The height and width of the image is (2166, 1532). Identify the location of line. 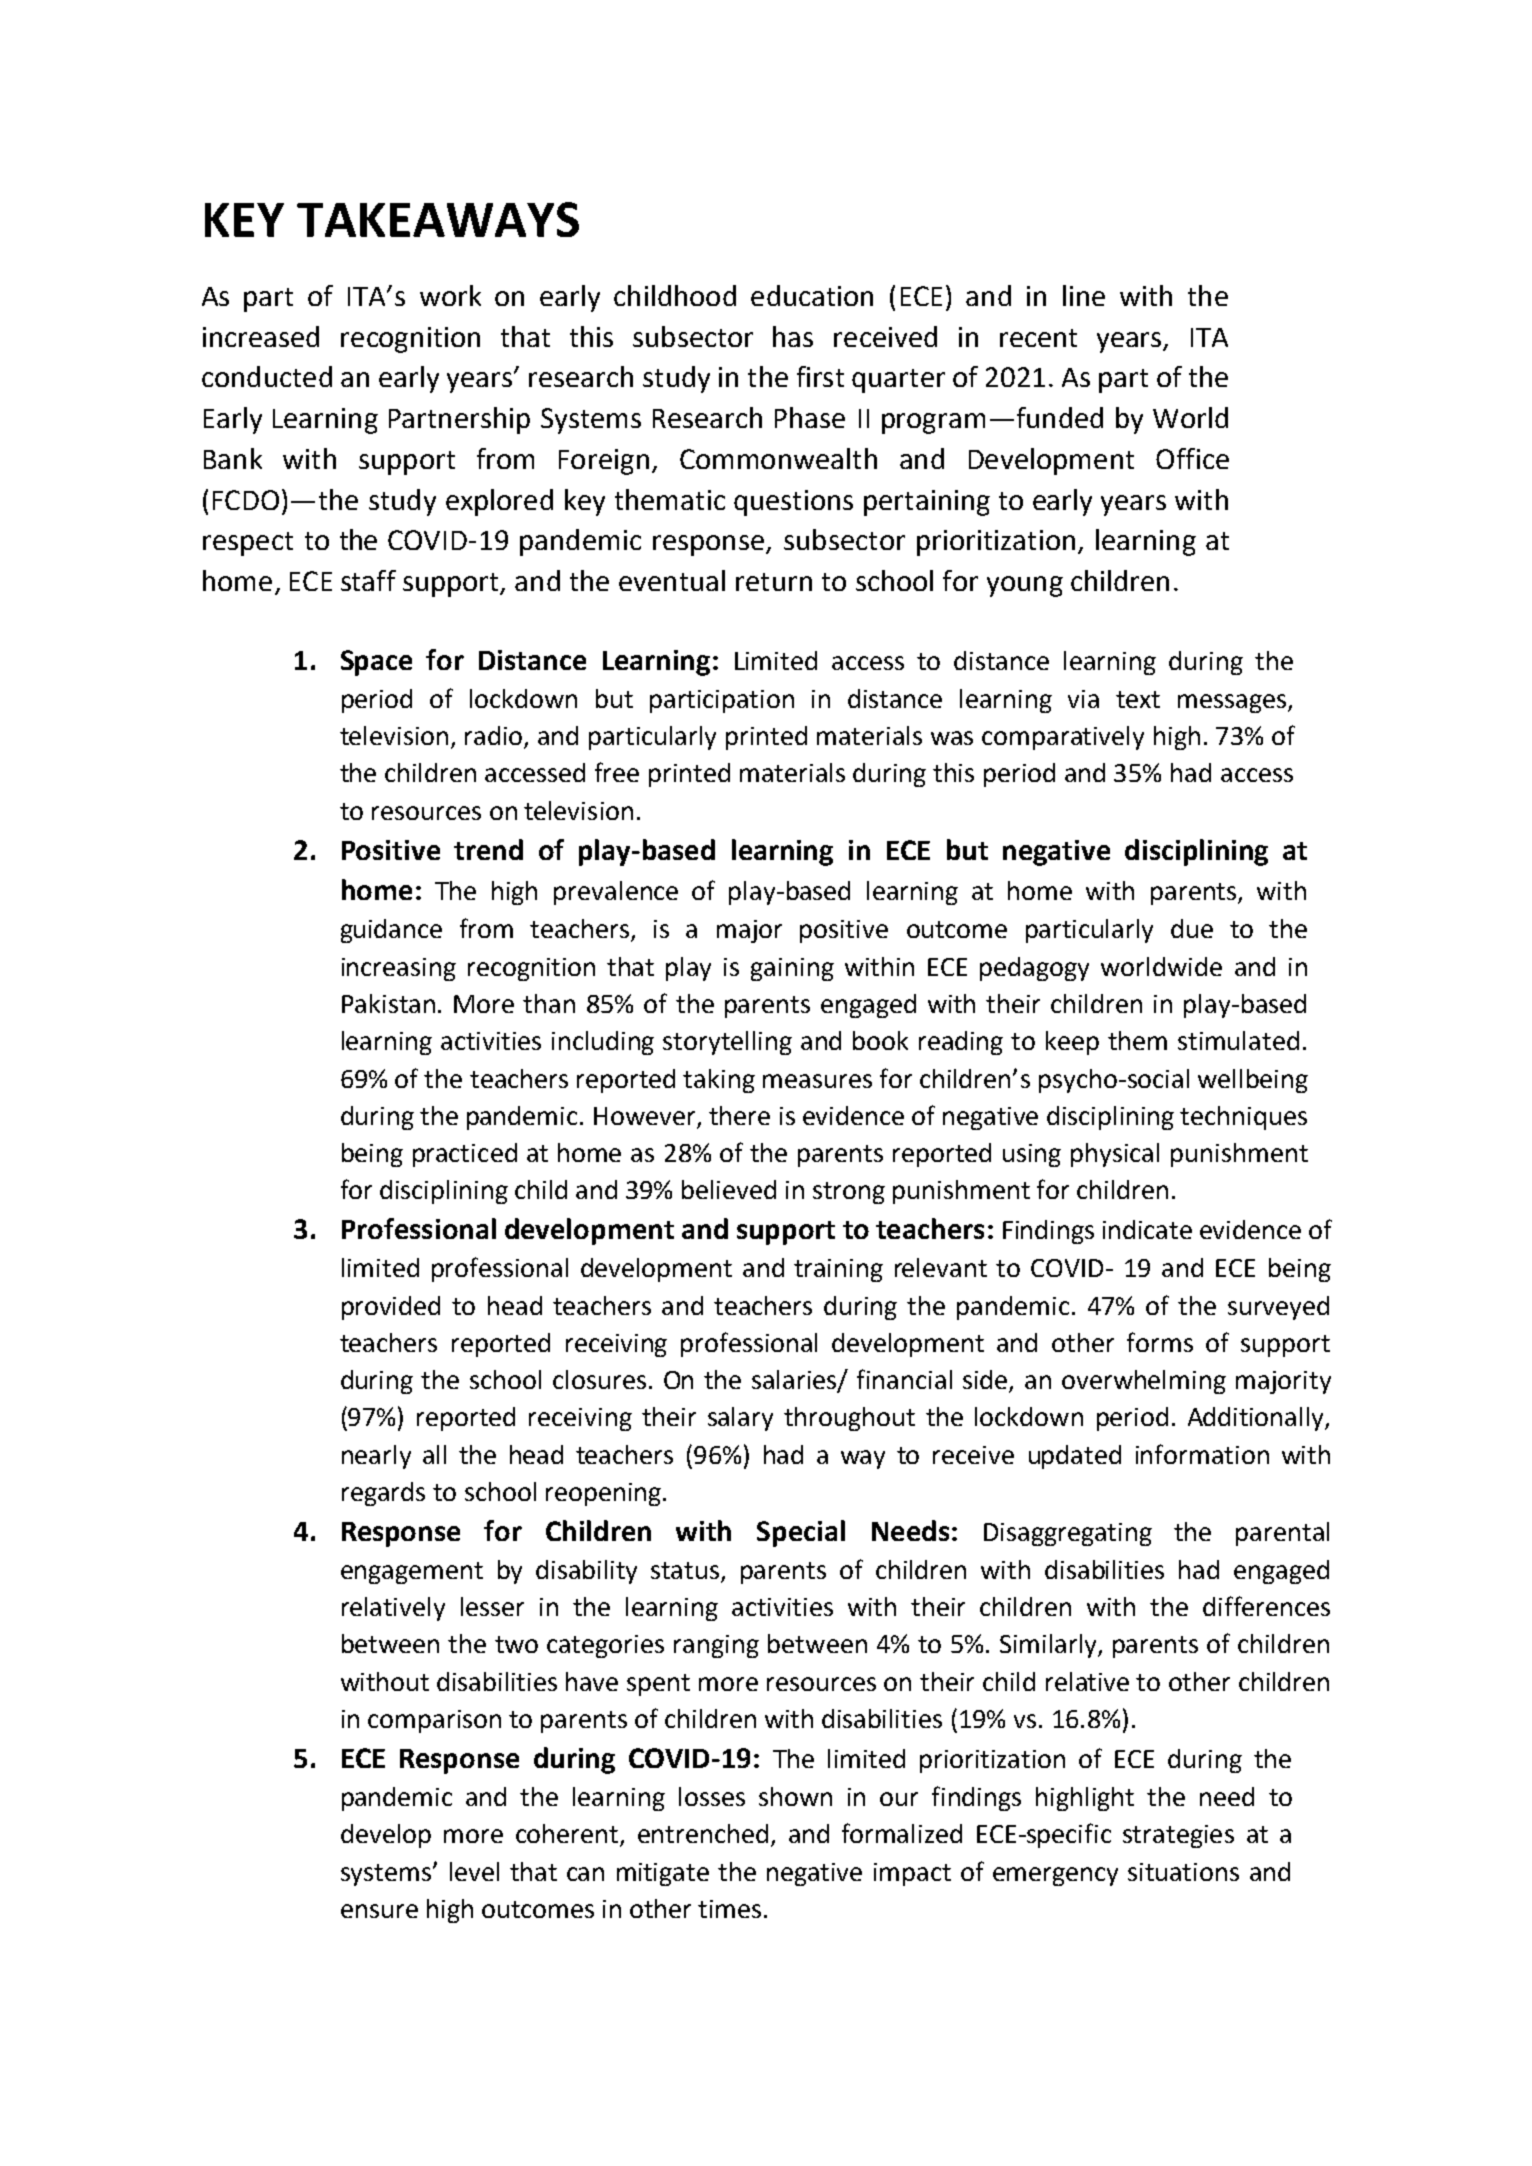
(1084, 295).
